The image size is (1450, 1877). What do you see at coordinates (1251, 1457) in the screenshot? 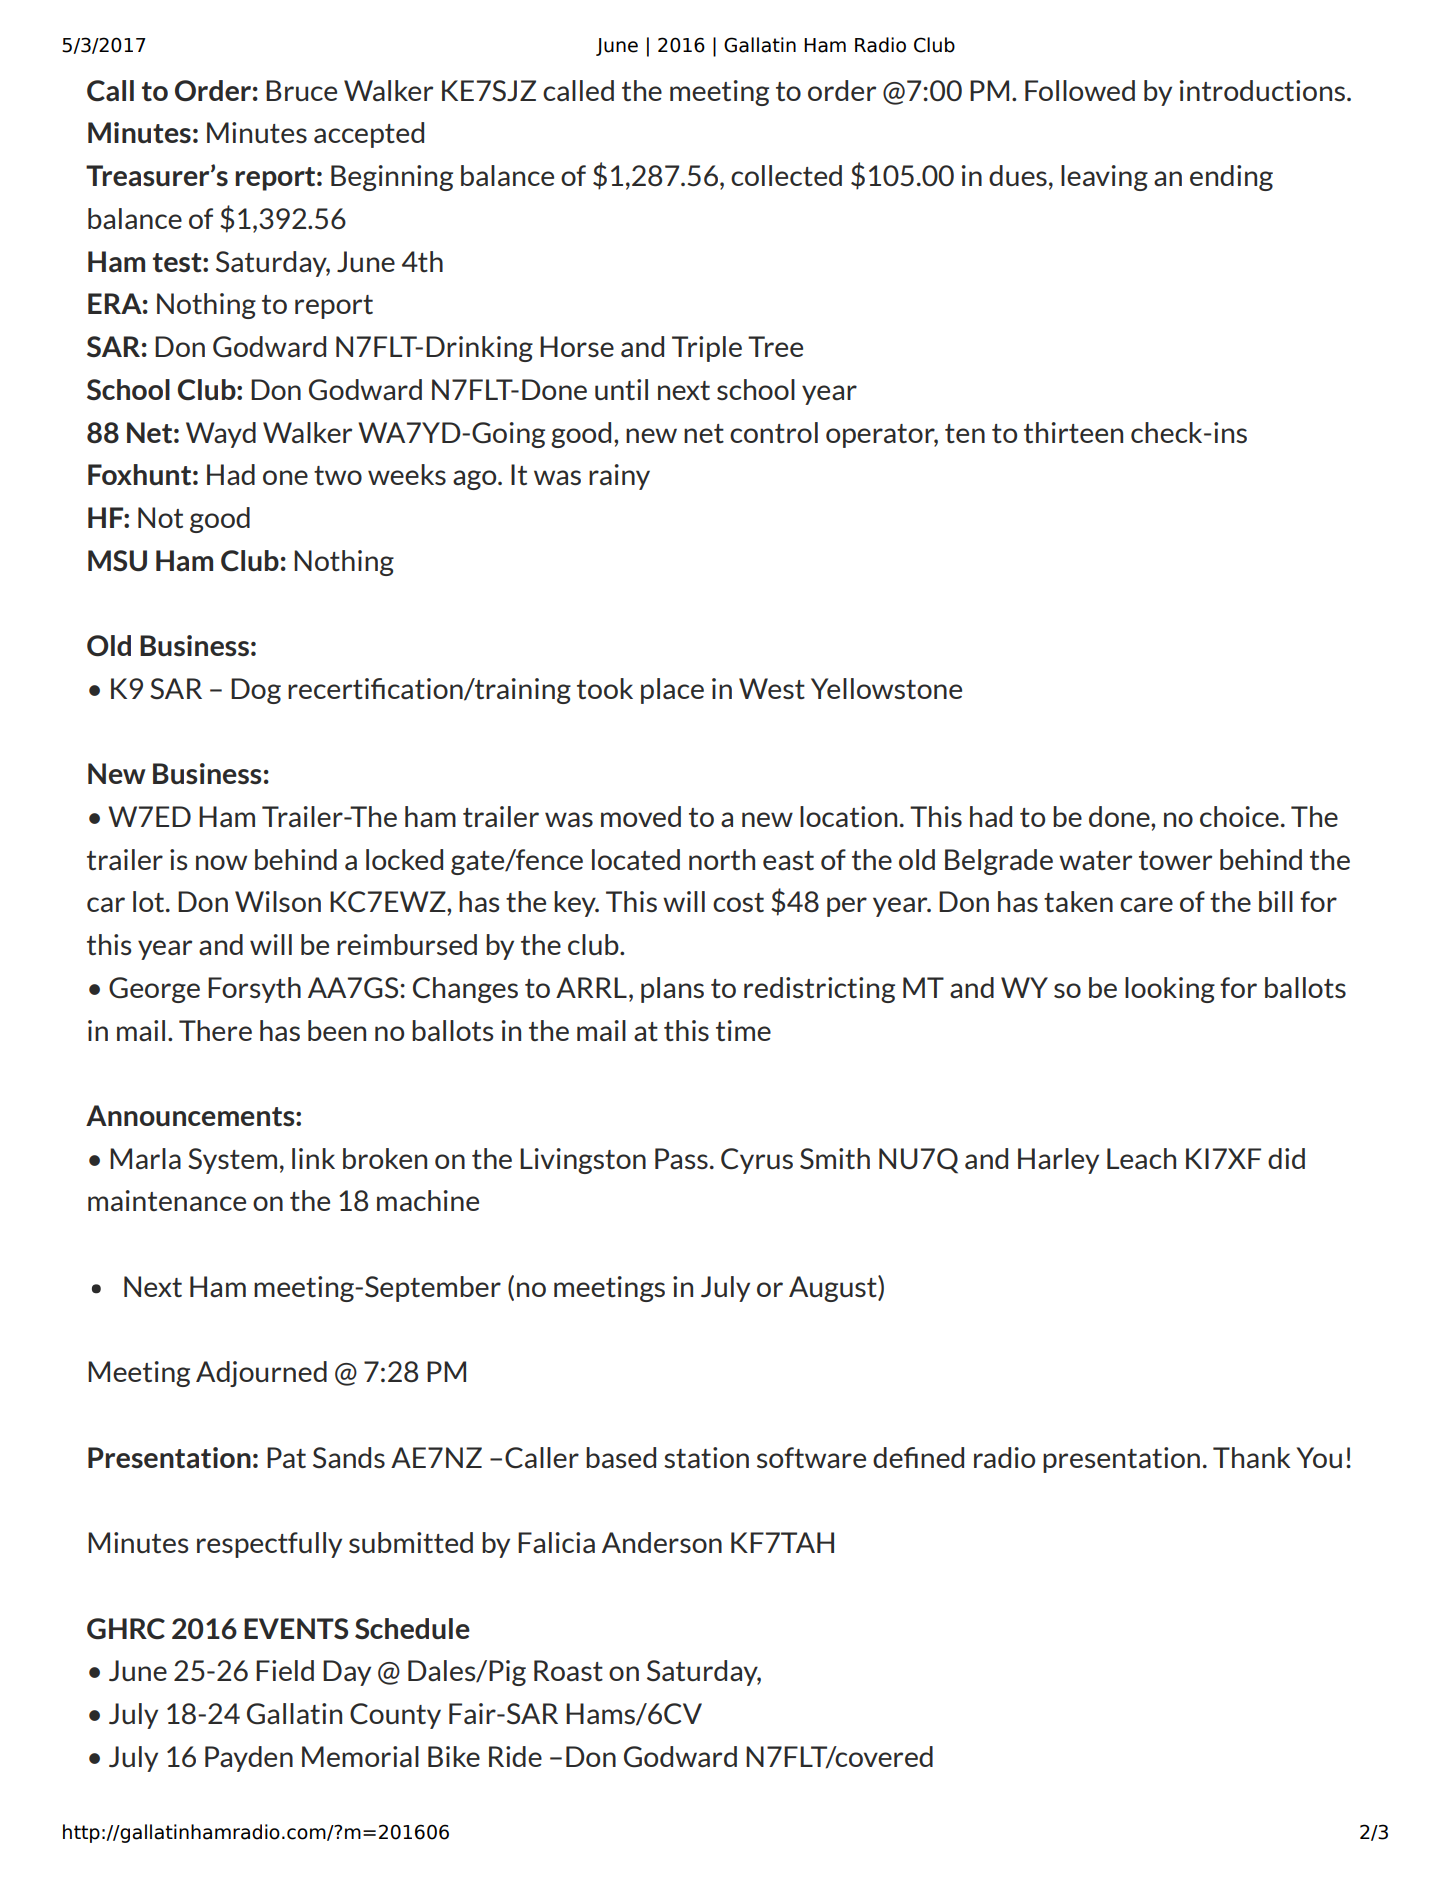
I see `Thank` at bounding box center [1251, 1457].
